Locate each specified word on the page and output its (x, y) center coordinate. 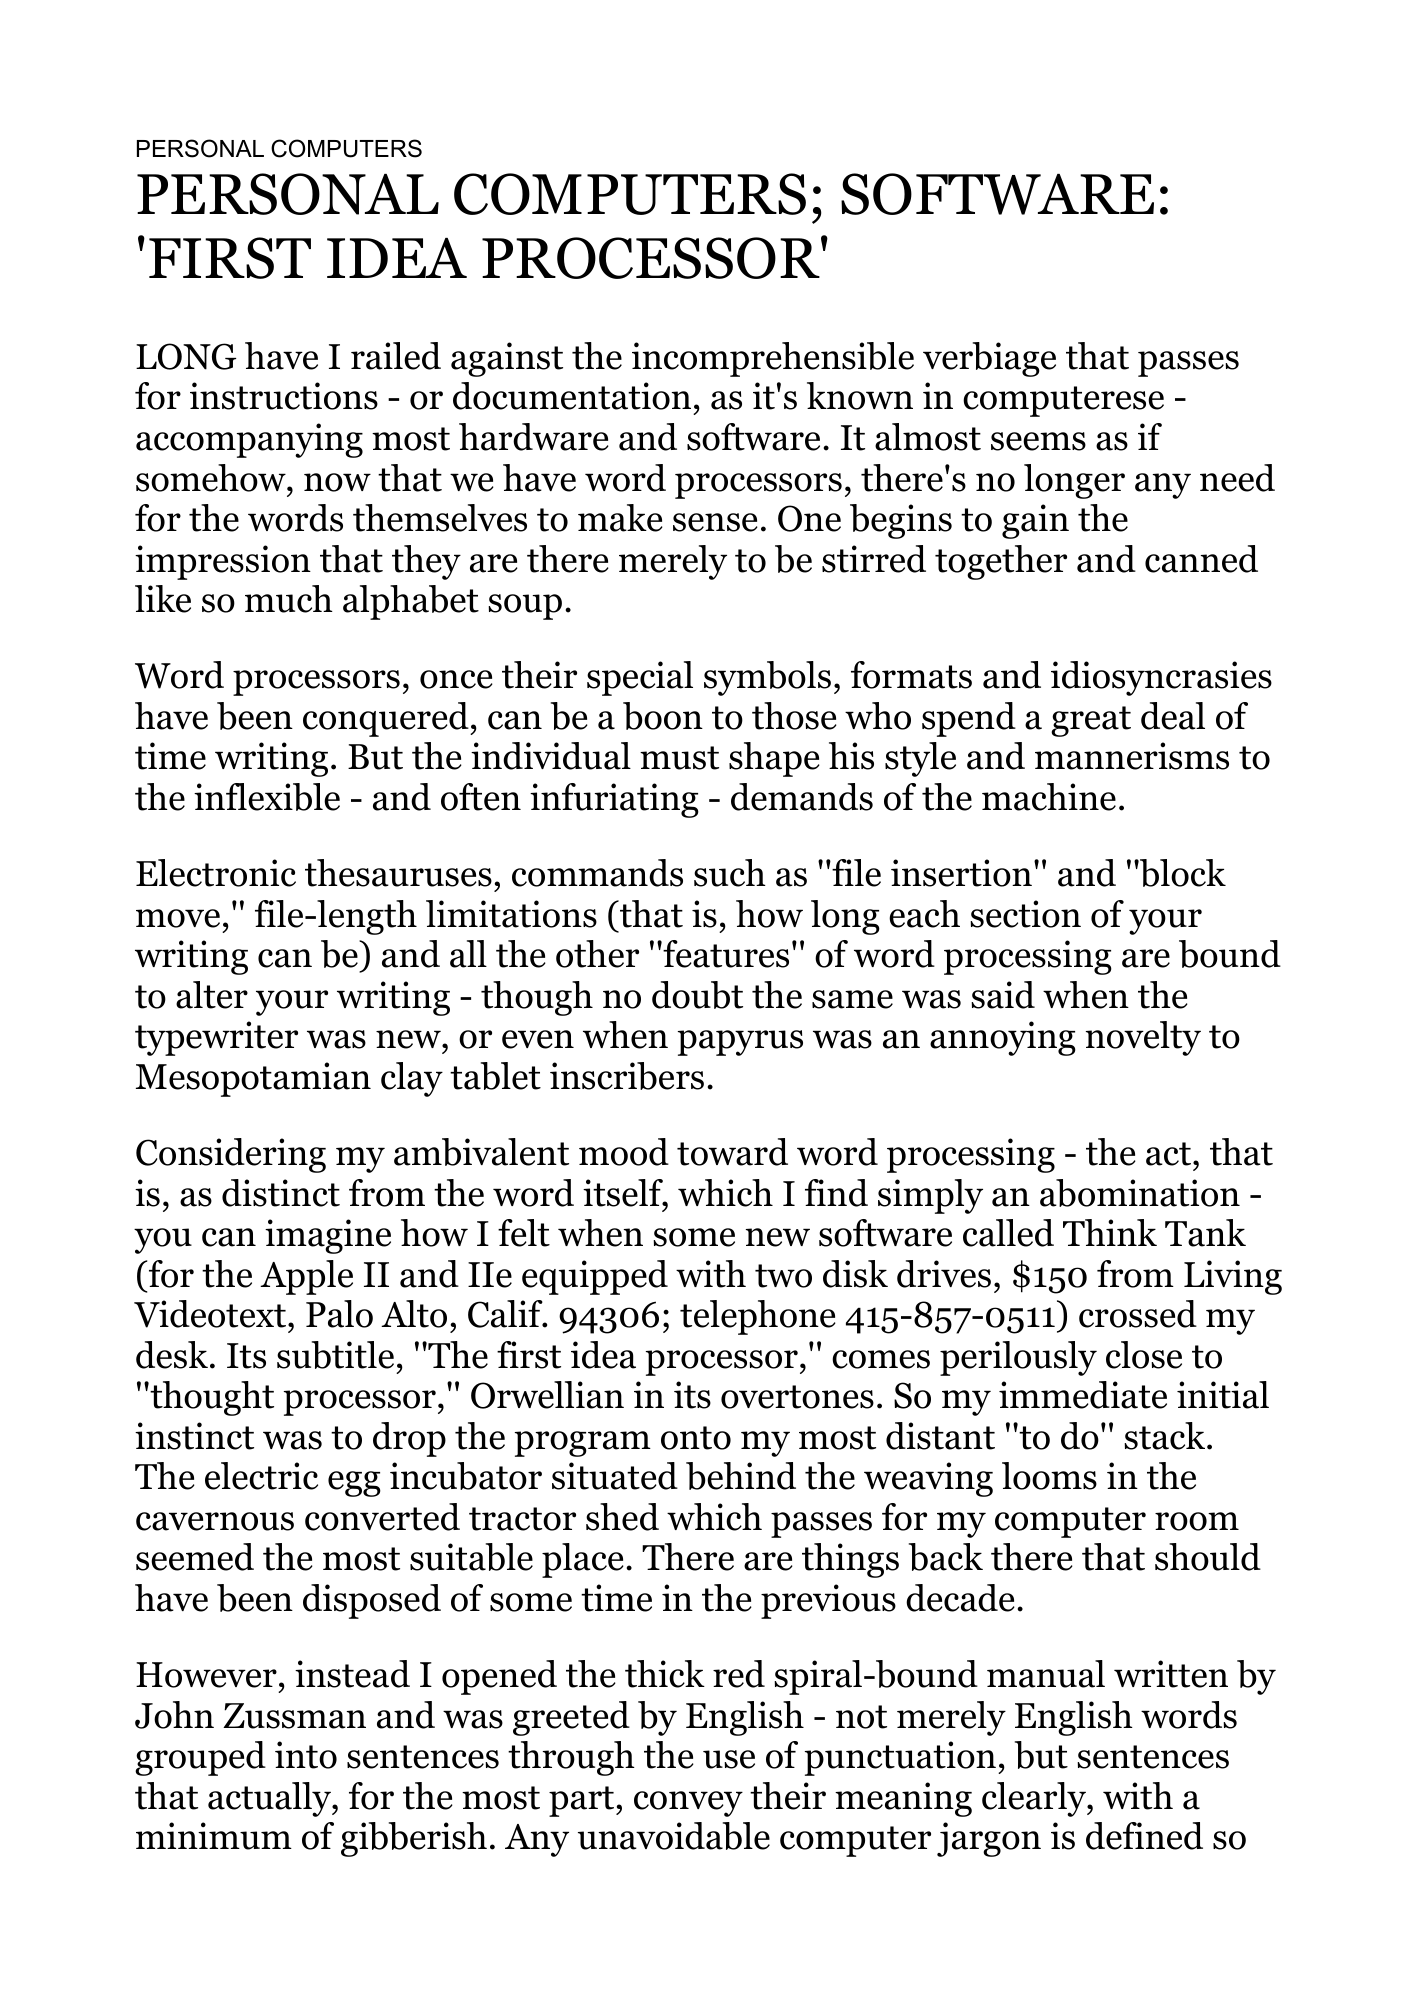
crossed (1138, 1314)
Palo (339, 1314)
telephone (758, 1317)
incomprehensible (773, 359)
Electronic (216, 873)
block (1182, 873)
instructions (284, 396)
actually (270, 1799)
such (730, 873)
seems (1038, 441)
